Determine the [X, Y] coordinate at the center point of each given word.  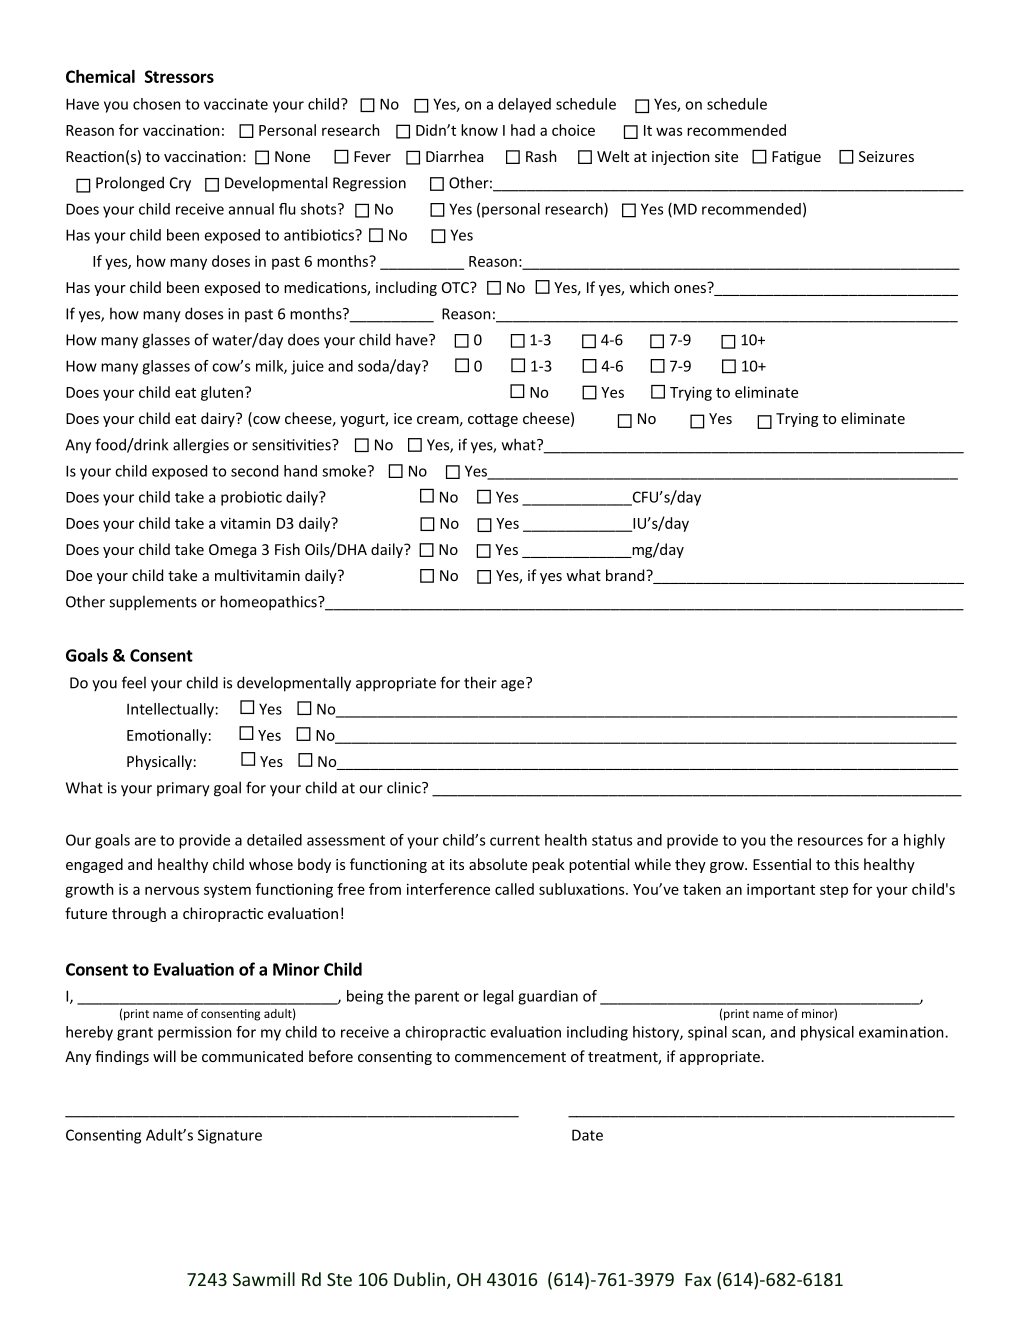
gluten [222, 393]
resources [830, 841]
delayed [524, 105]
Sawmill [264, 1279]
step [834, 891]
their [480, 682]
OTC [456, 287]
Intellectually [170, 710]
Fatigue [796, 158]
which [649, 287]
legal [498, 997]
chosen [157, 104]
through [139, 914]
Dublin [419, 1279]
